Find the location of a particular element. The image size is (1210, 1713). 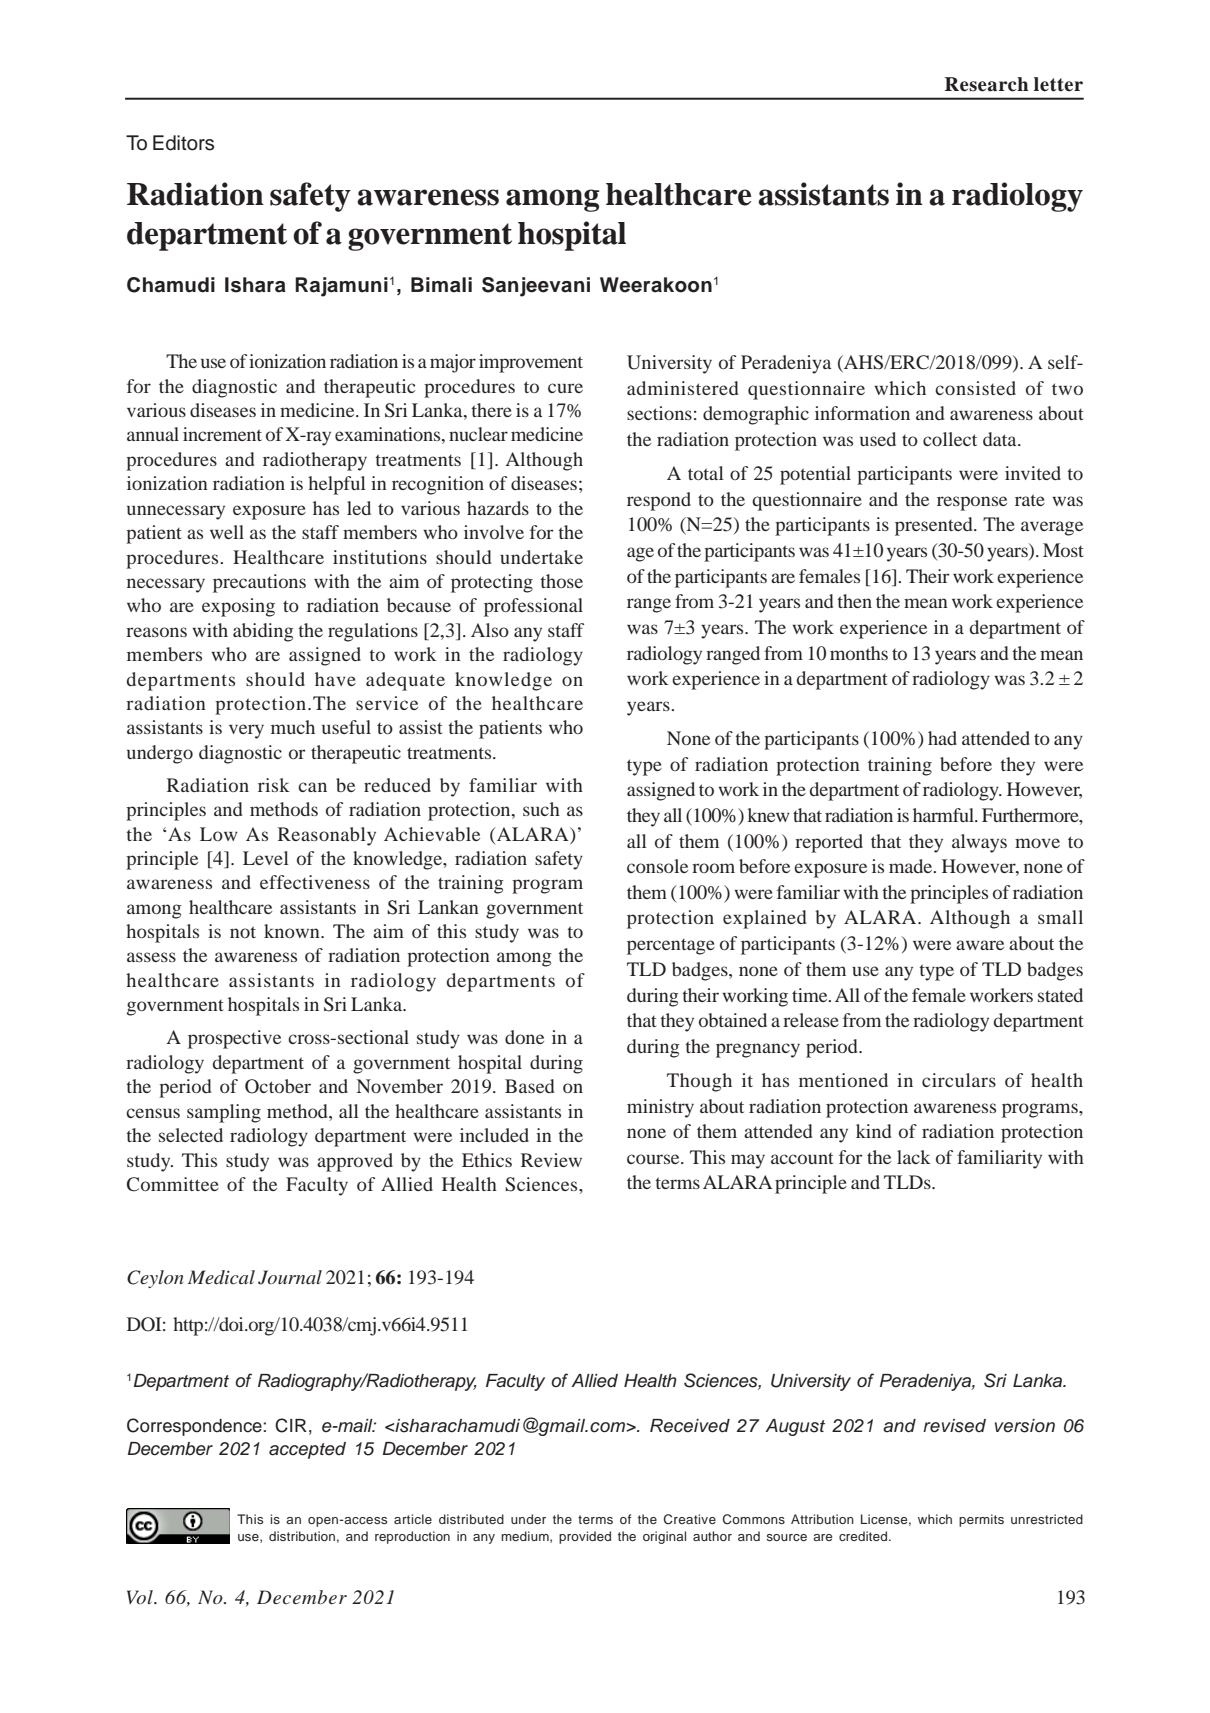

Editors is located at coordinates (183, 143).
